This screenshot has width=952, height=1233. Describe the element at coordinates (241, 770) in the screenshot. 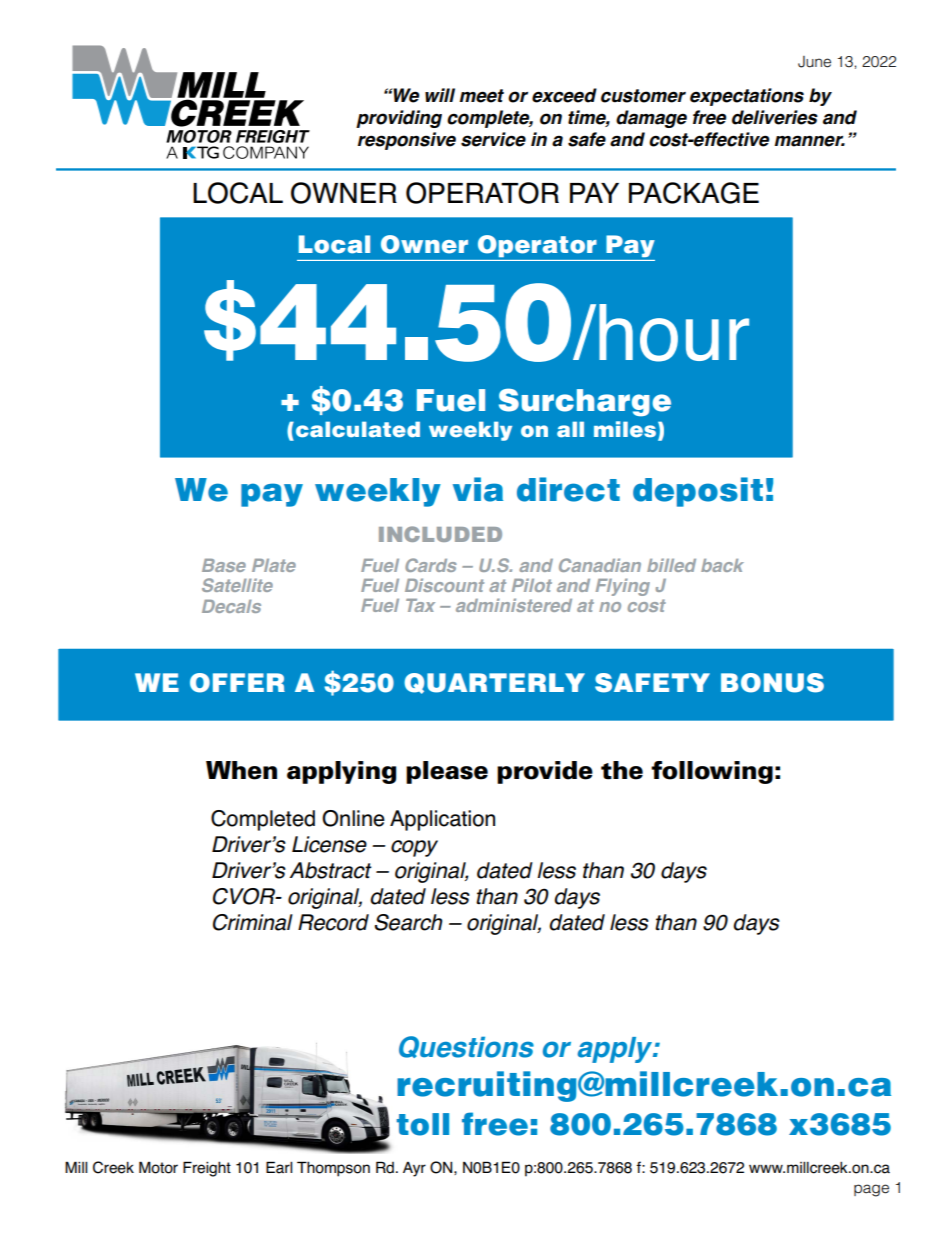

I see `When` at that location.
